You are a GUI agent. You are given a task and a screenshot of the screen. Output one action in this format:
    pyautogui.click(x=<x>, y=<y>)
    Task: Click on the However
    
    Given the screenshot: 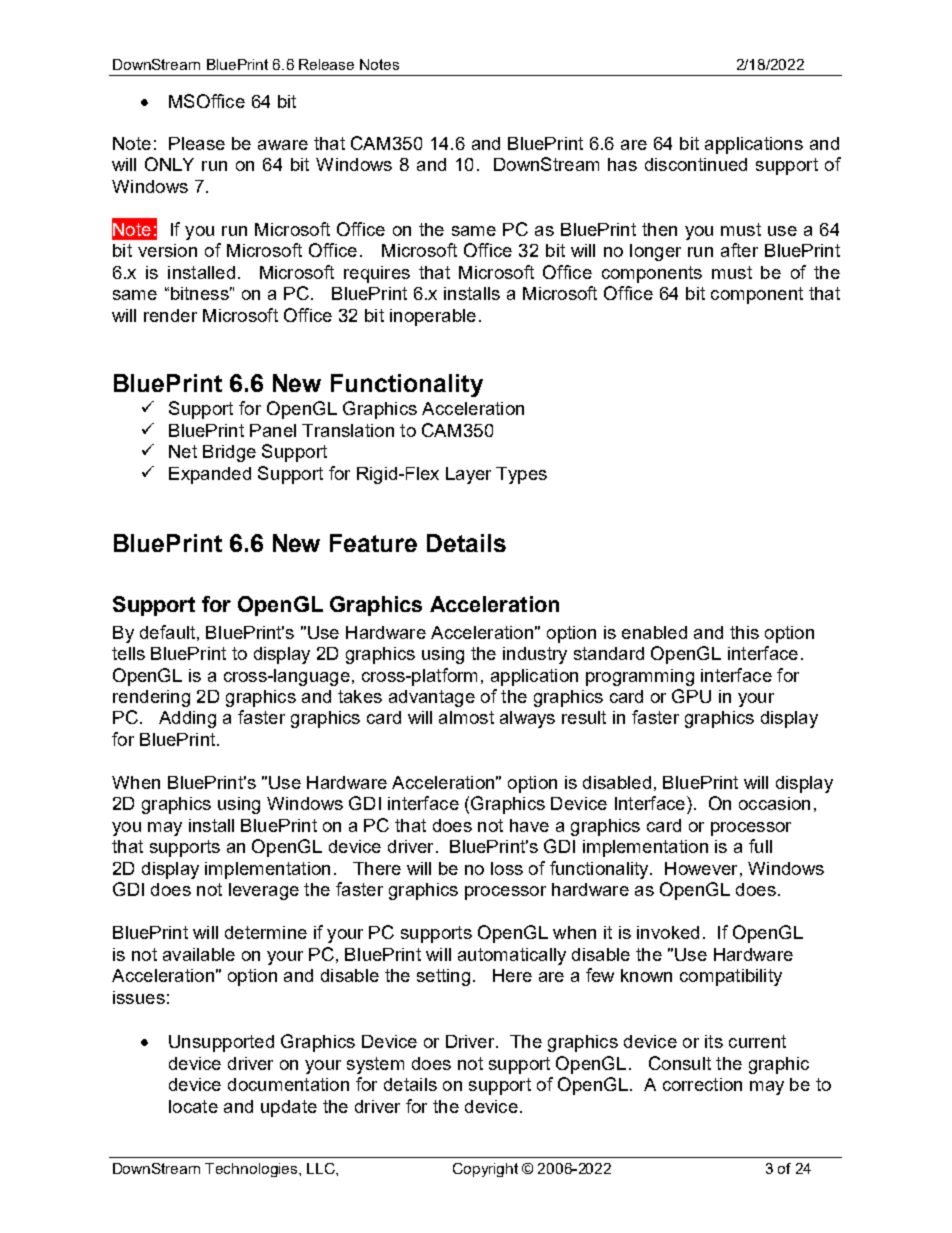 What is the action you would take?
    pyautogui.click(x=701, y=868)
